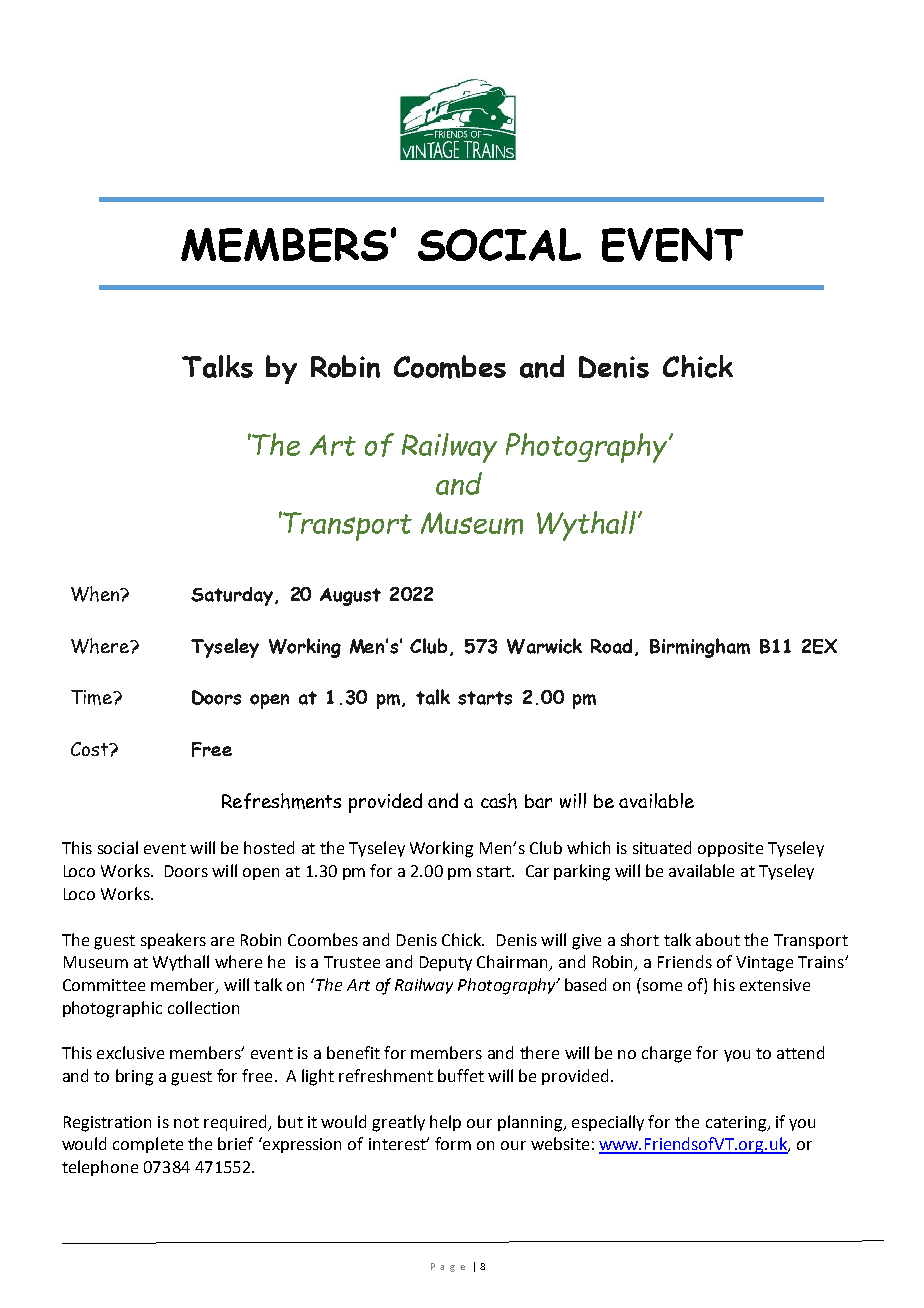  What do you see at coordinates (173, 941) in the screenshot?
I see `speakers` at bounding box center [173, 941].
